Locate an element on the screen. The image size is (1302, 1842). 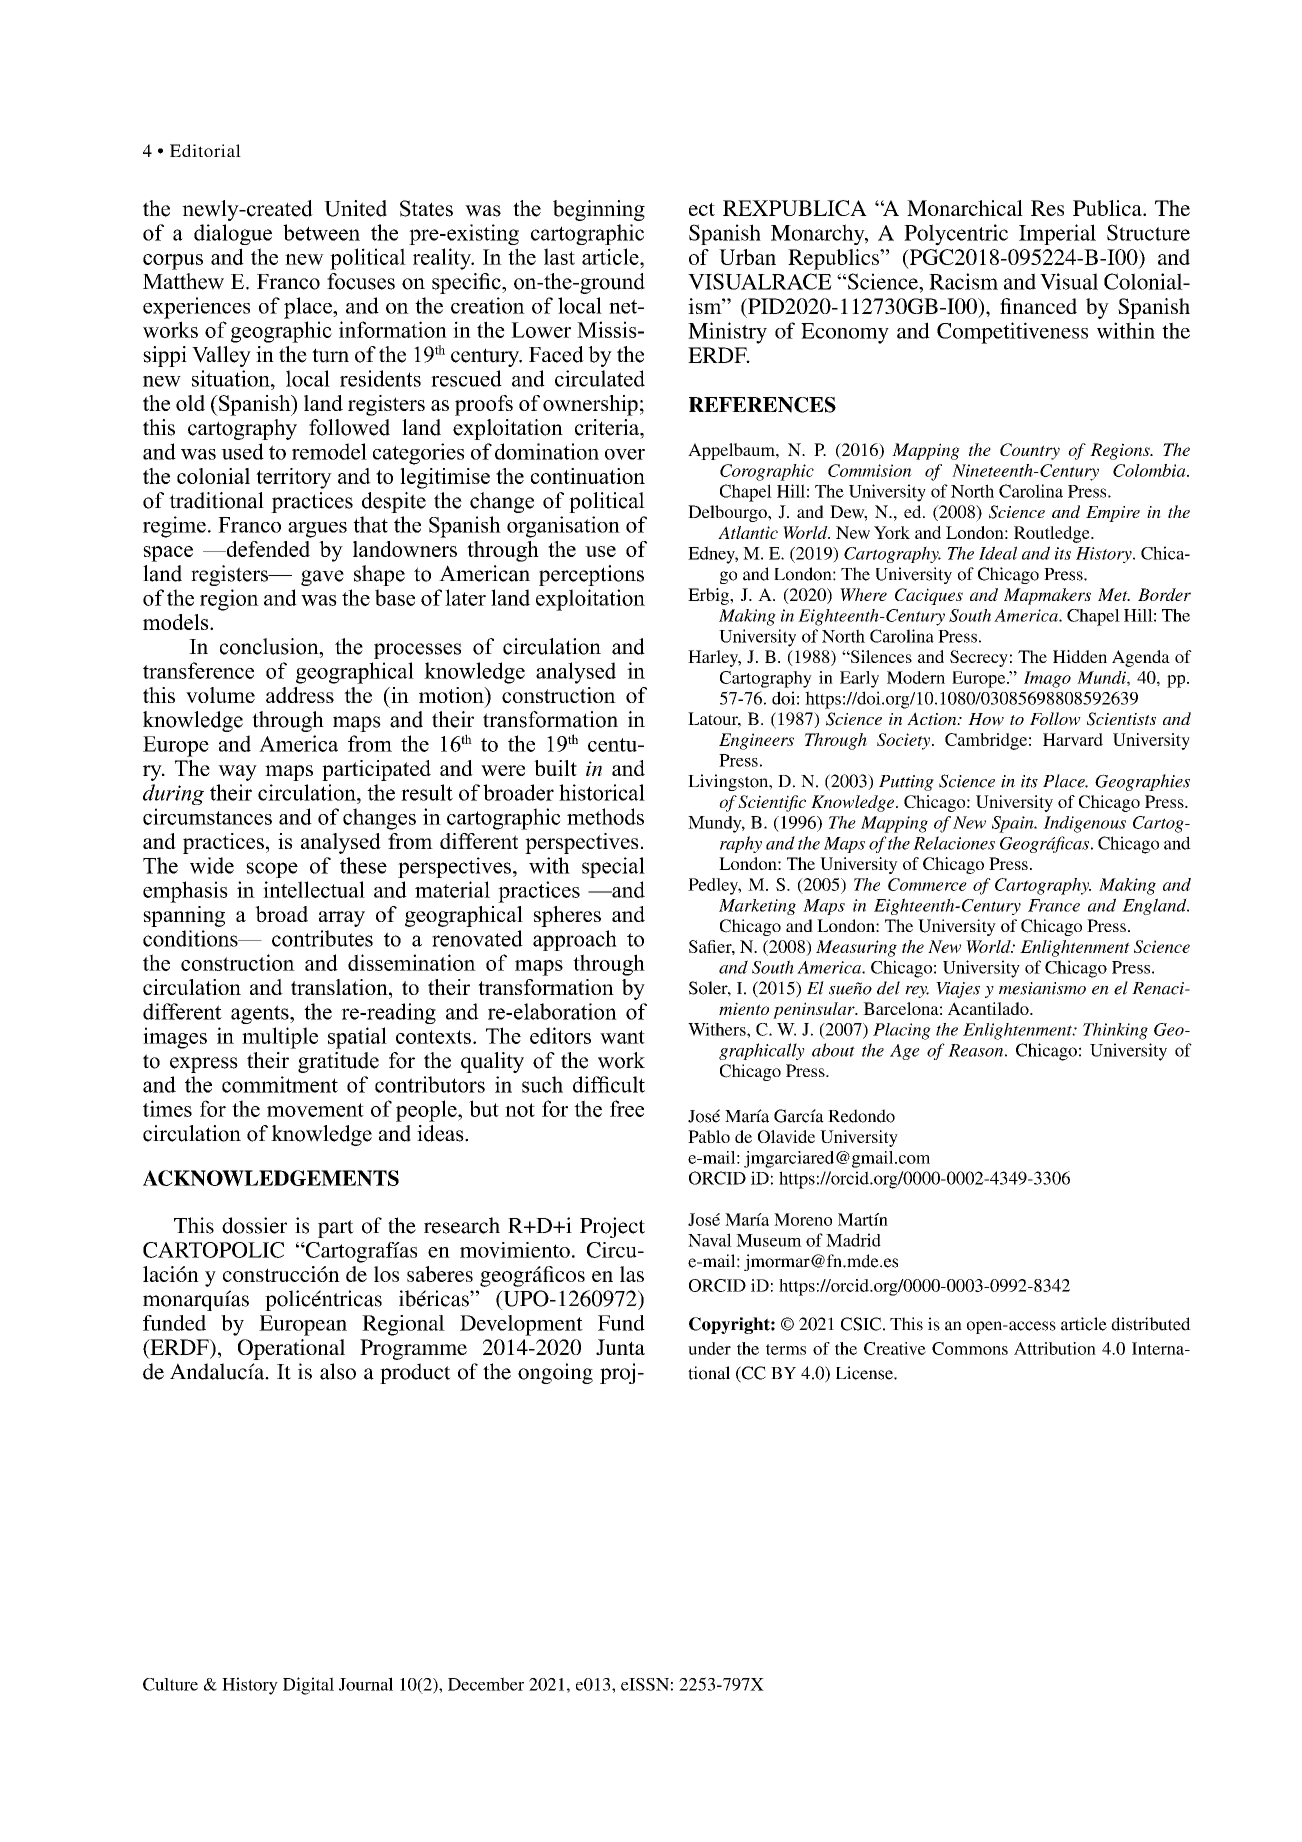
Digital is located at coordinates (308, 1686).
